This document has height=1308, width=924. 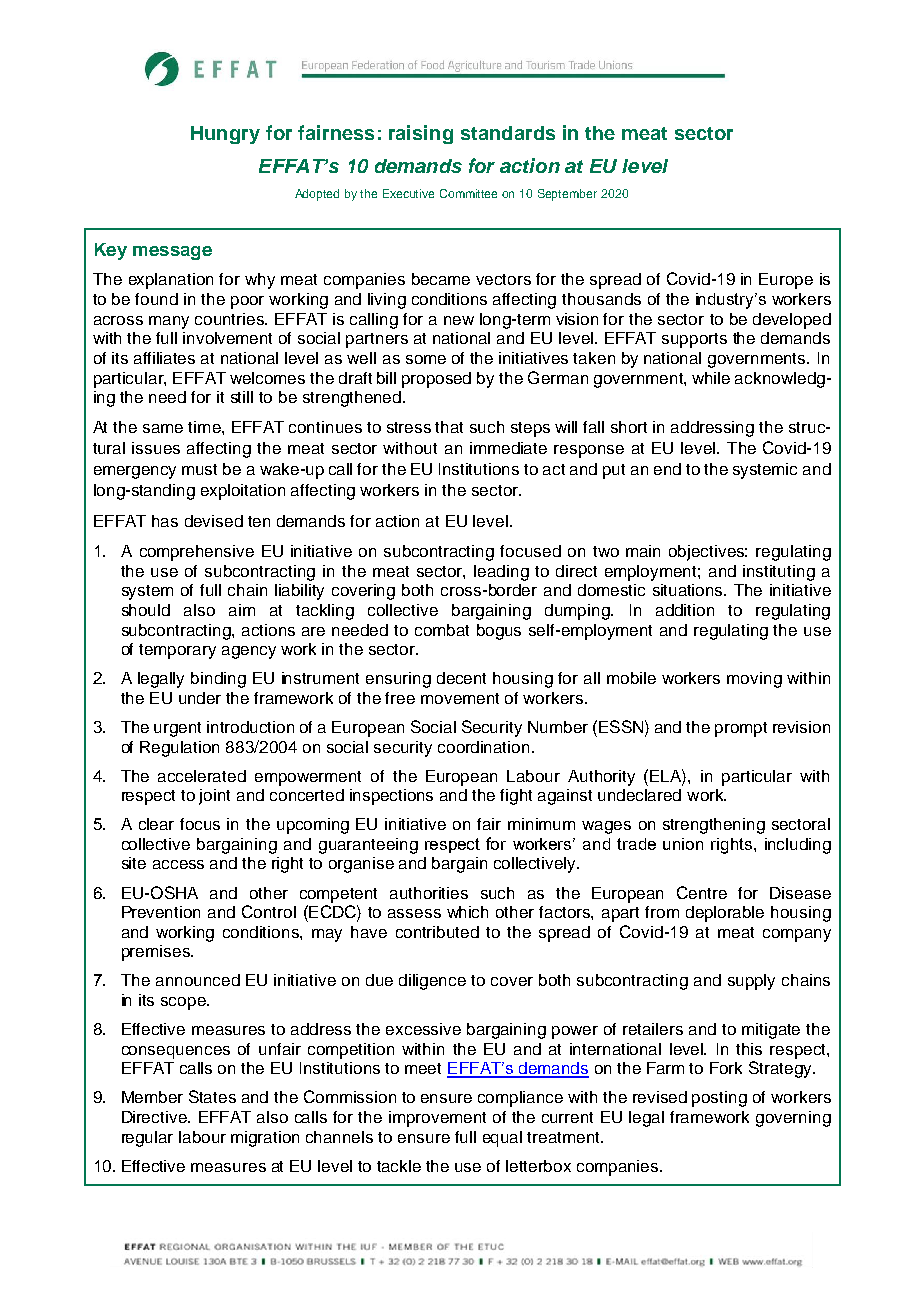 What do you see at coordinates (567, 195) in the document?
I see `September` at bounding box center [567, 195].
